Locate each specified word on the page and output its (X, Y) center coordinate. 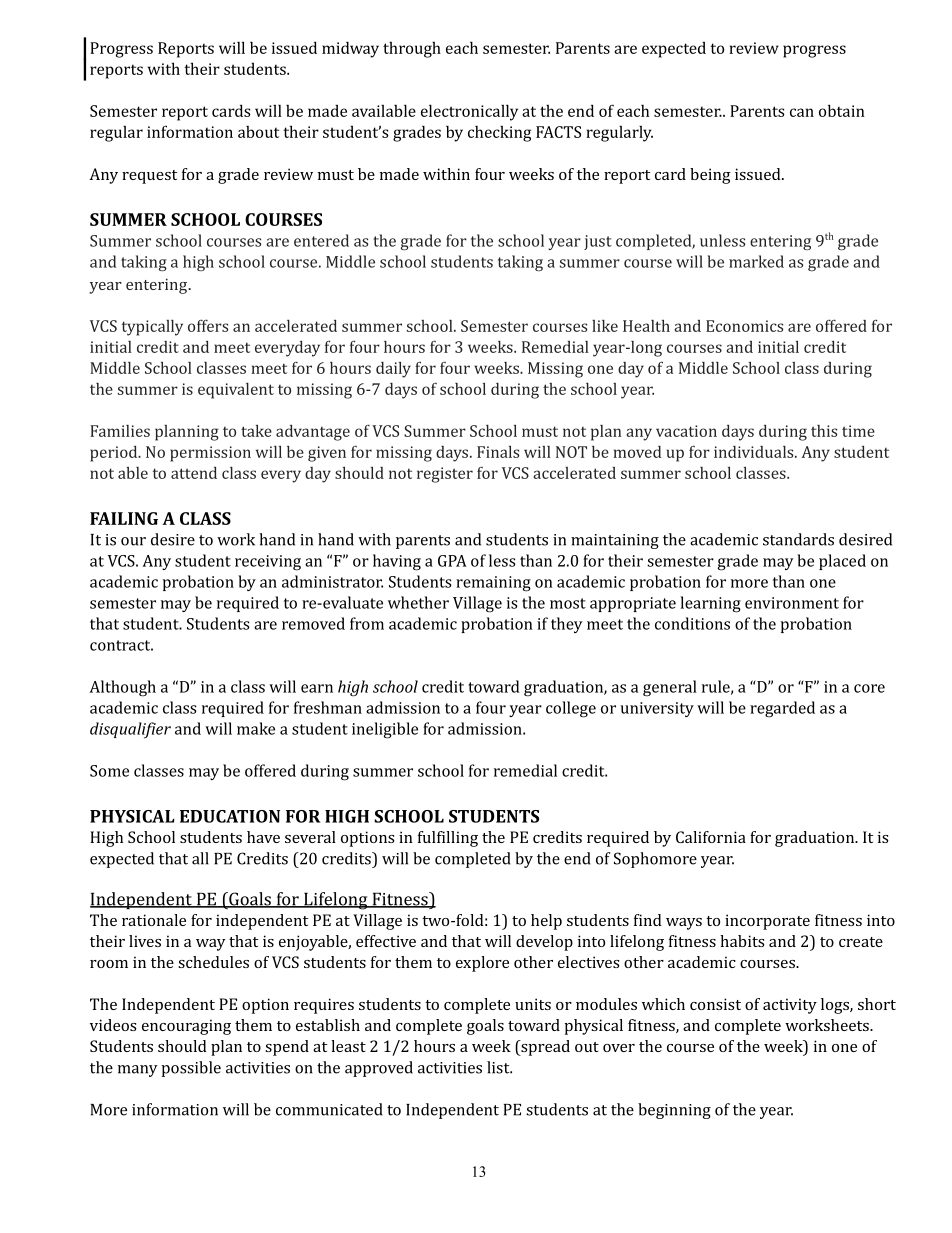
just (598, 242)
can (802, 112)
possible (191, 1069)
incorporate (767, 922)
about (258, 132)
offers (208, 325)
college (571, 709)
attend (194, 473)
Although (122, 688)
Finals (498, 452)
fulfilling (448, 839)
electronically (469, 112)
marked (756, 261)
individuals (755, 452)
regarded (782, 709)
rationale (154, 920)
